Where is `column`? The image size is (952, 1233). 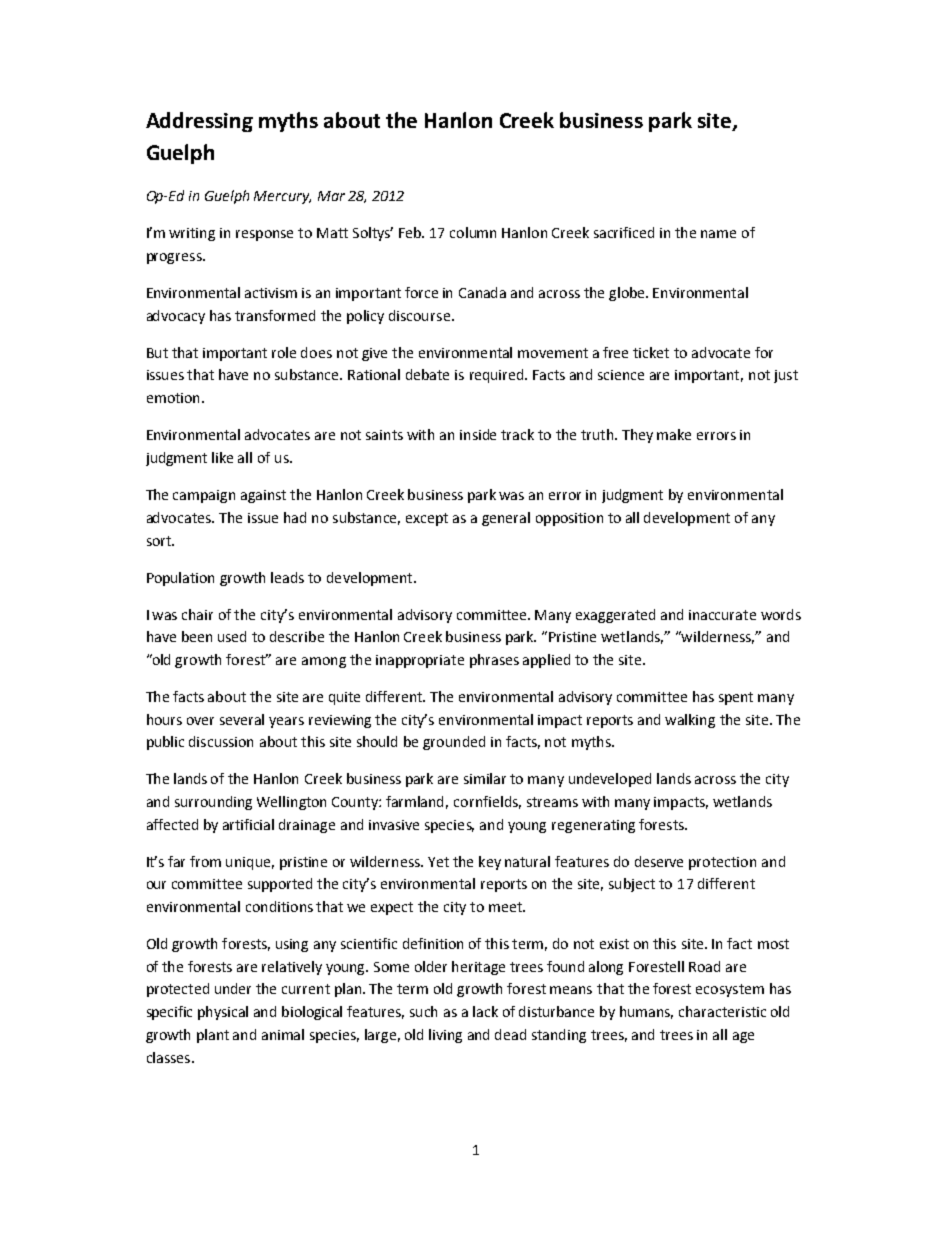 column is located at coordinates (473, 232).
